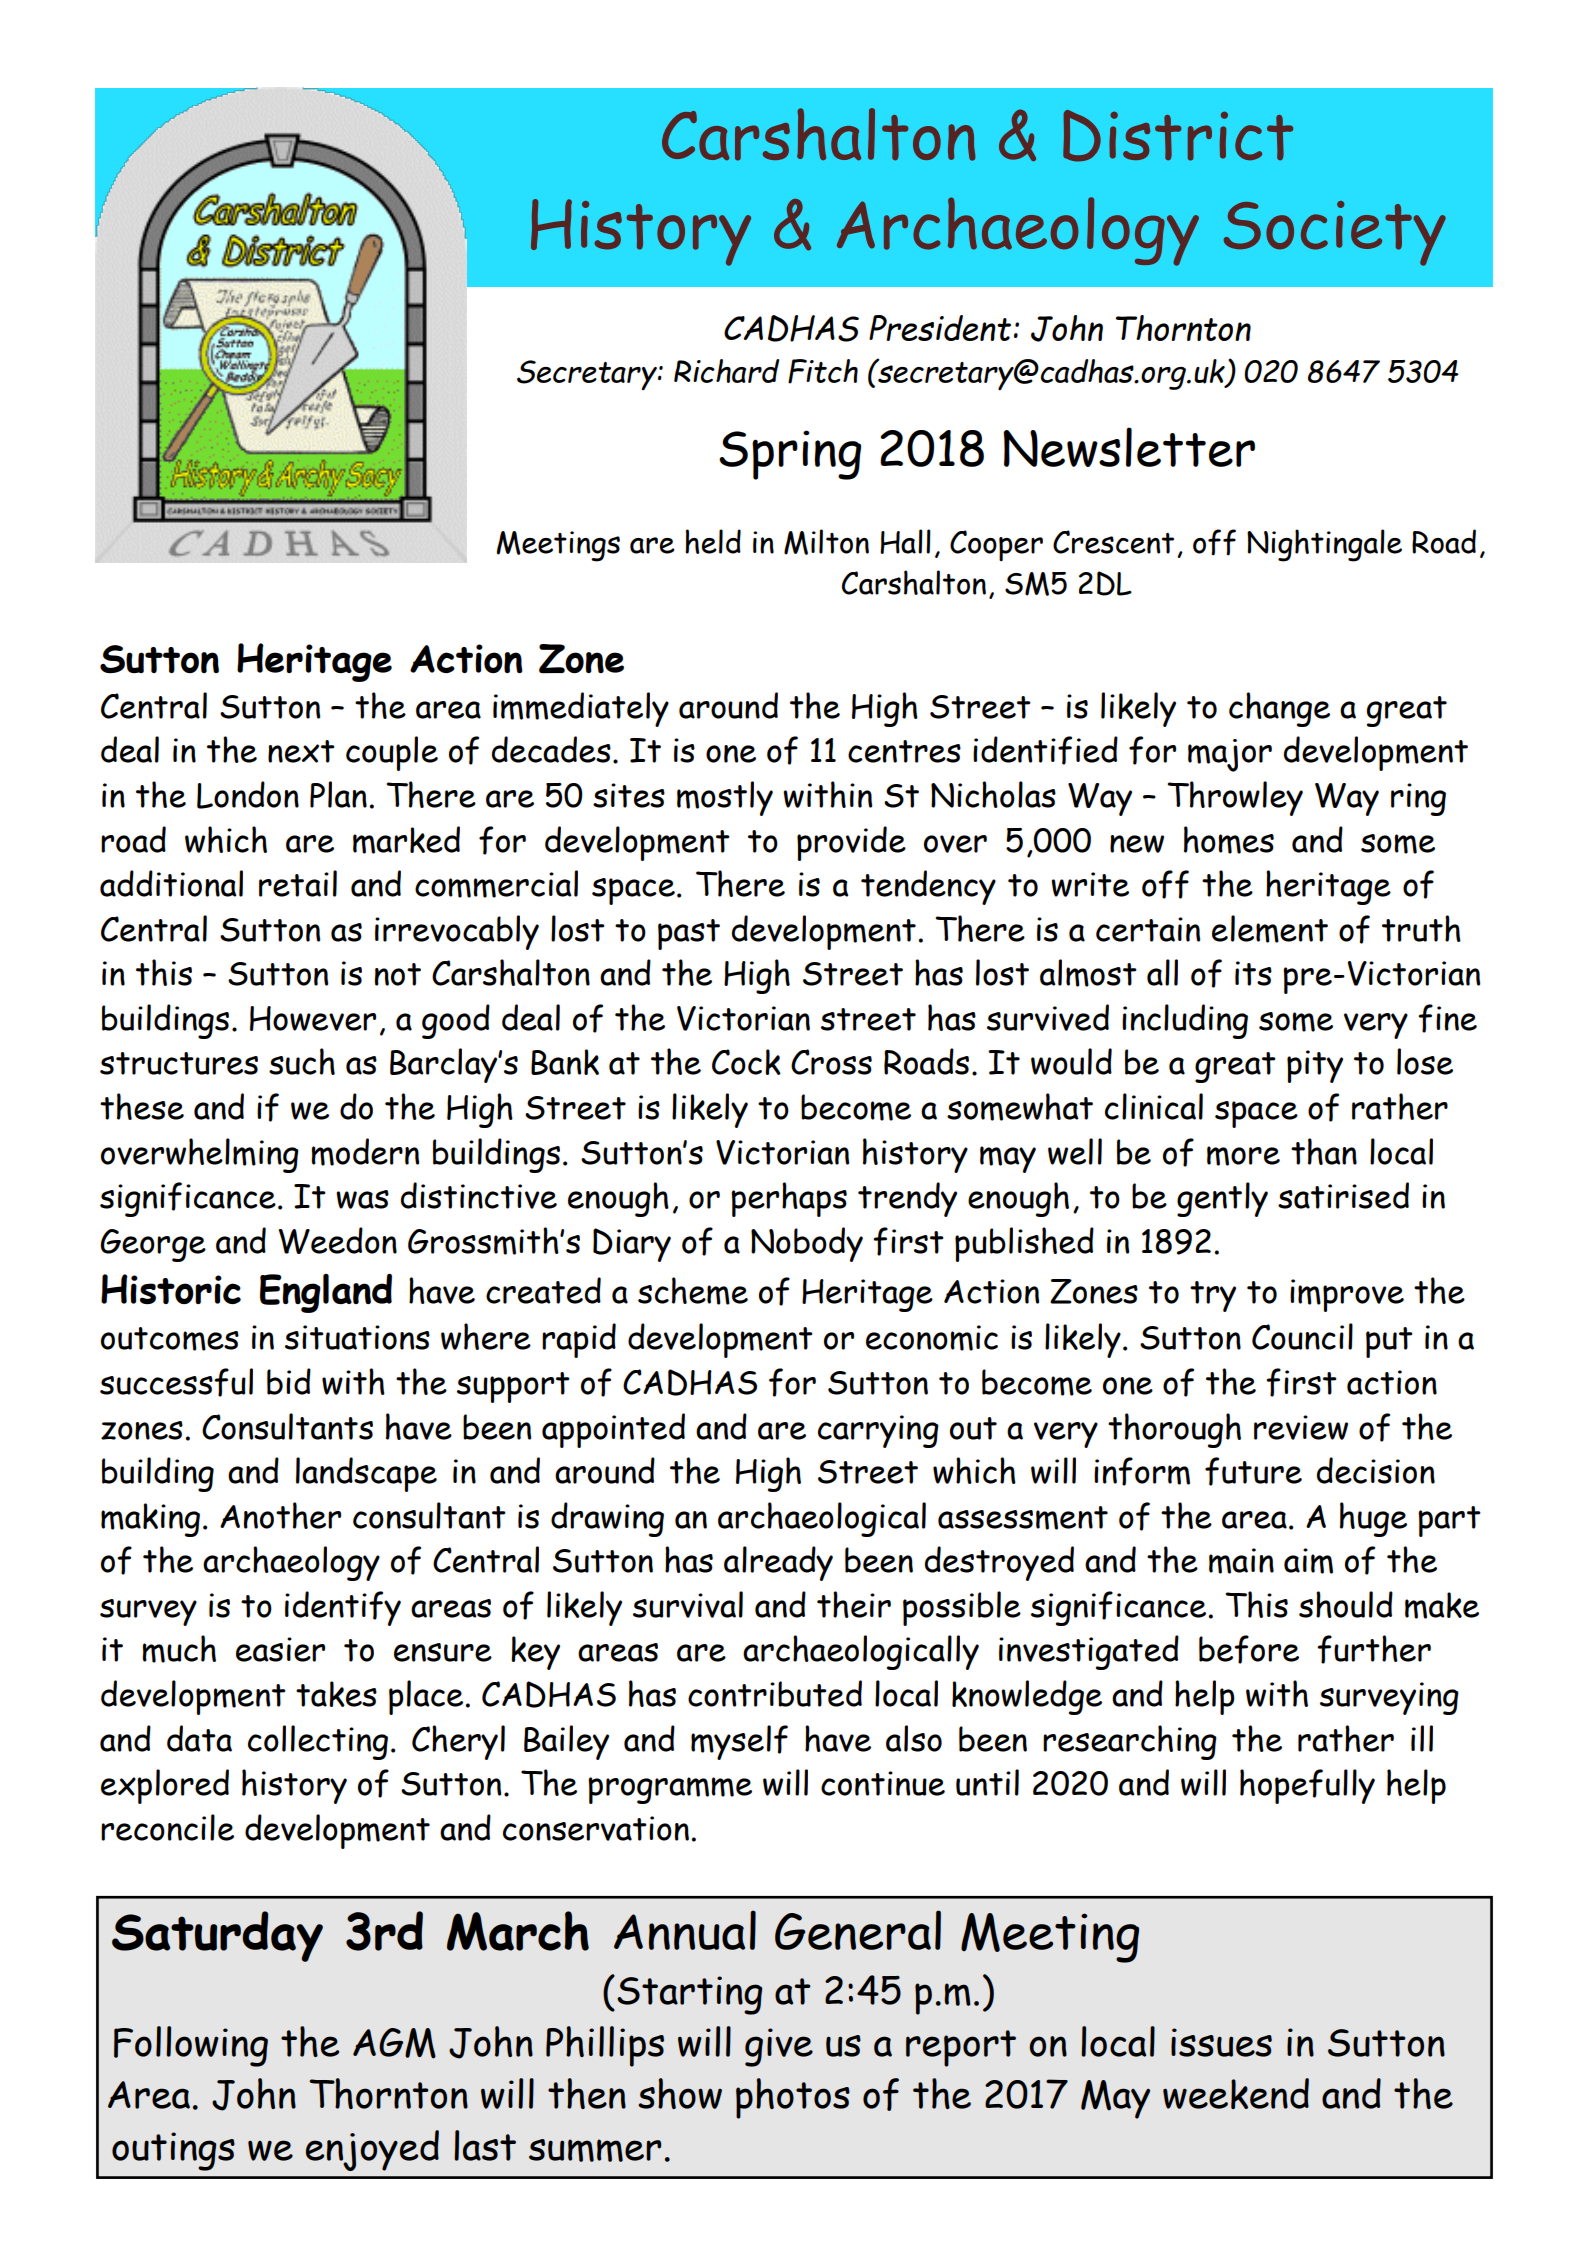  What do you see at coordinates (878, 1431) in the screenshot?
I see `carrying` at bounding box center [878, 1431].
